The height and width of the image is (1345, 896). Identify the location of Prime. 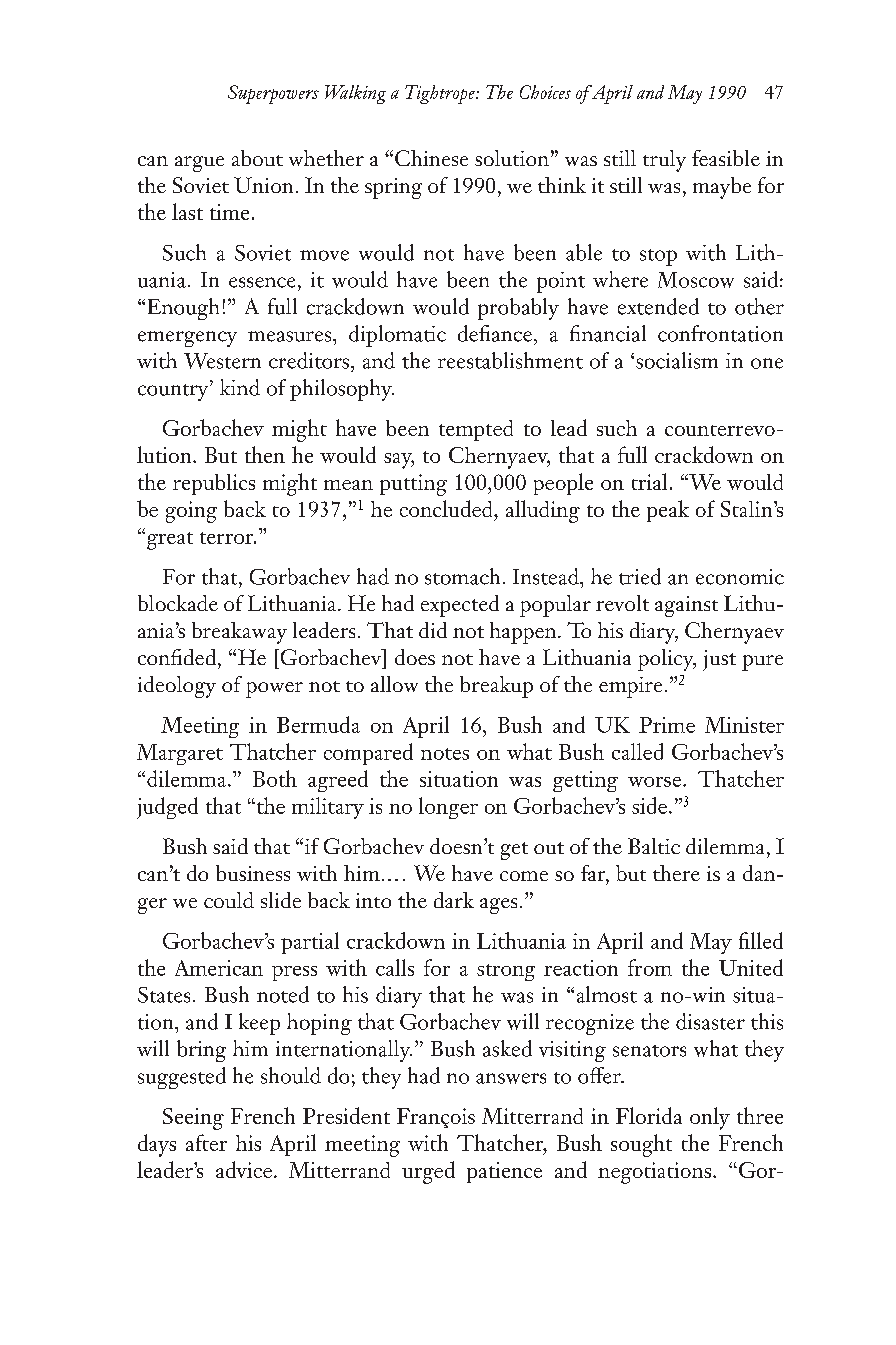
(667, 725).
